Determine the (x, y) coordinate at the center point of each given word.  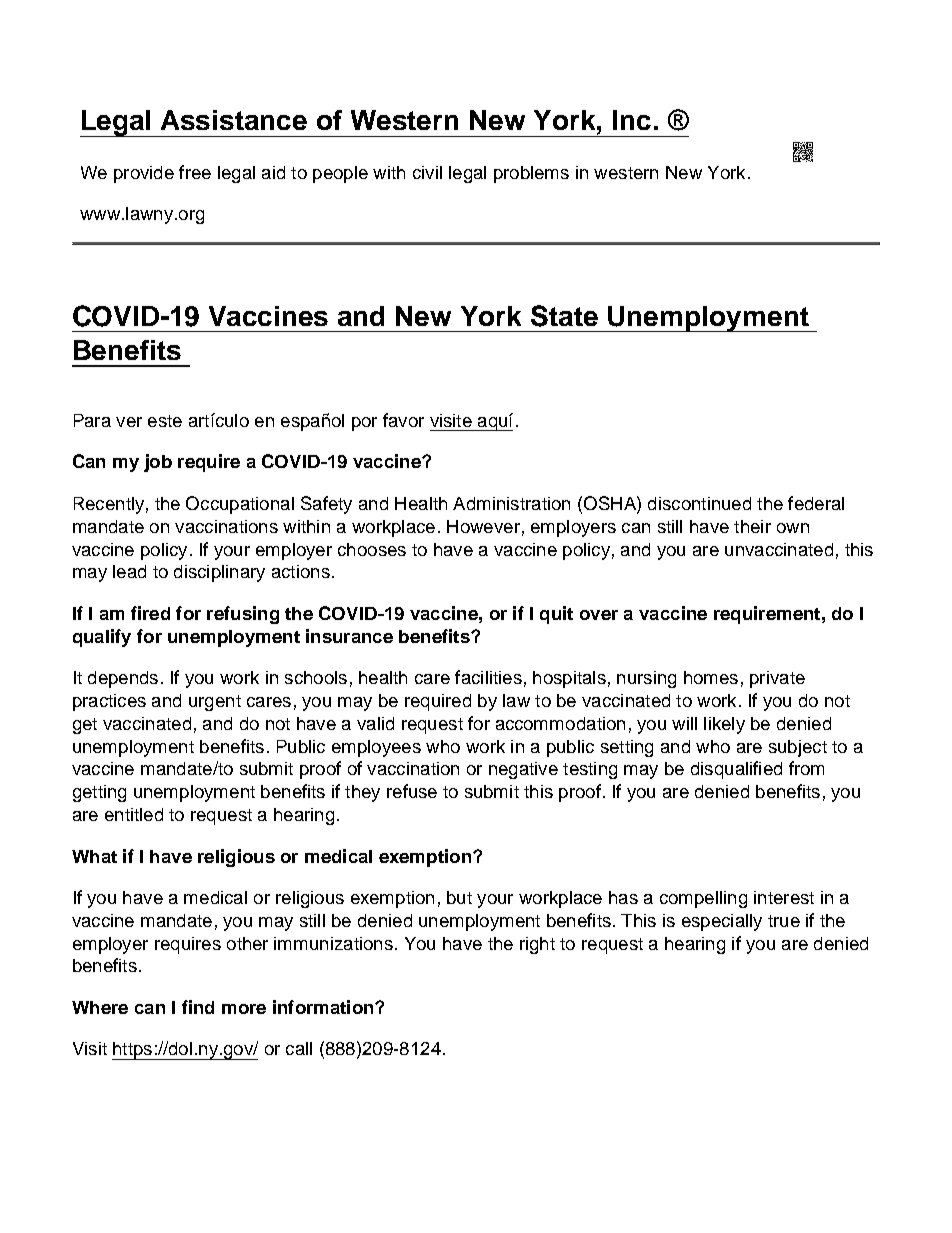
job (158, 463)
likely (724, 725)
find (198, 1007)
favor (403, 420)
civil (427, 172)
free (195, 172)
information (324, 1007)
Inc (632, 120)
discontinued (699, 503)
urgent (215, 703)
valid (375, 723)
